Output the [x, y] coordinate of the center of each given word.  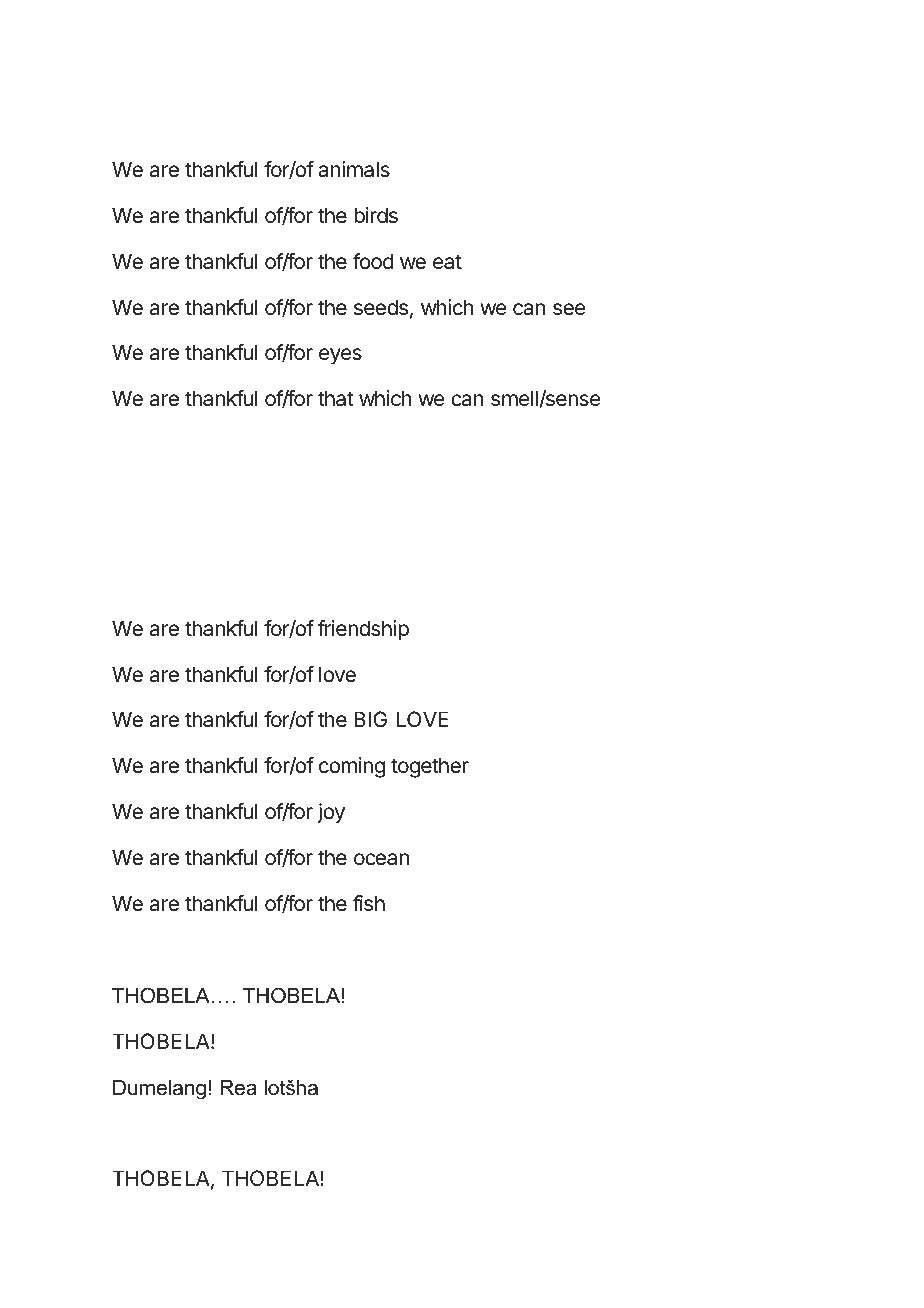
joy [331, 813]
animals [354, 169]
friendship [363, 630]
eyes [340, 356]
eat [447, 262]
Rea [238, 1088]
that [336, 398]
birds [376, 215]
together [430, 767]
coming [352, 767]
